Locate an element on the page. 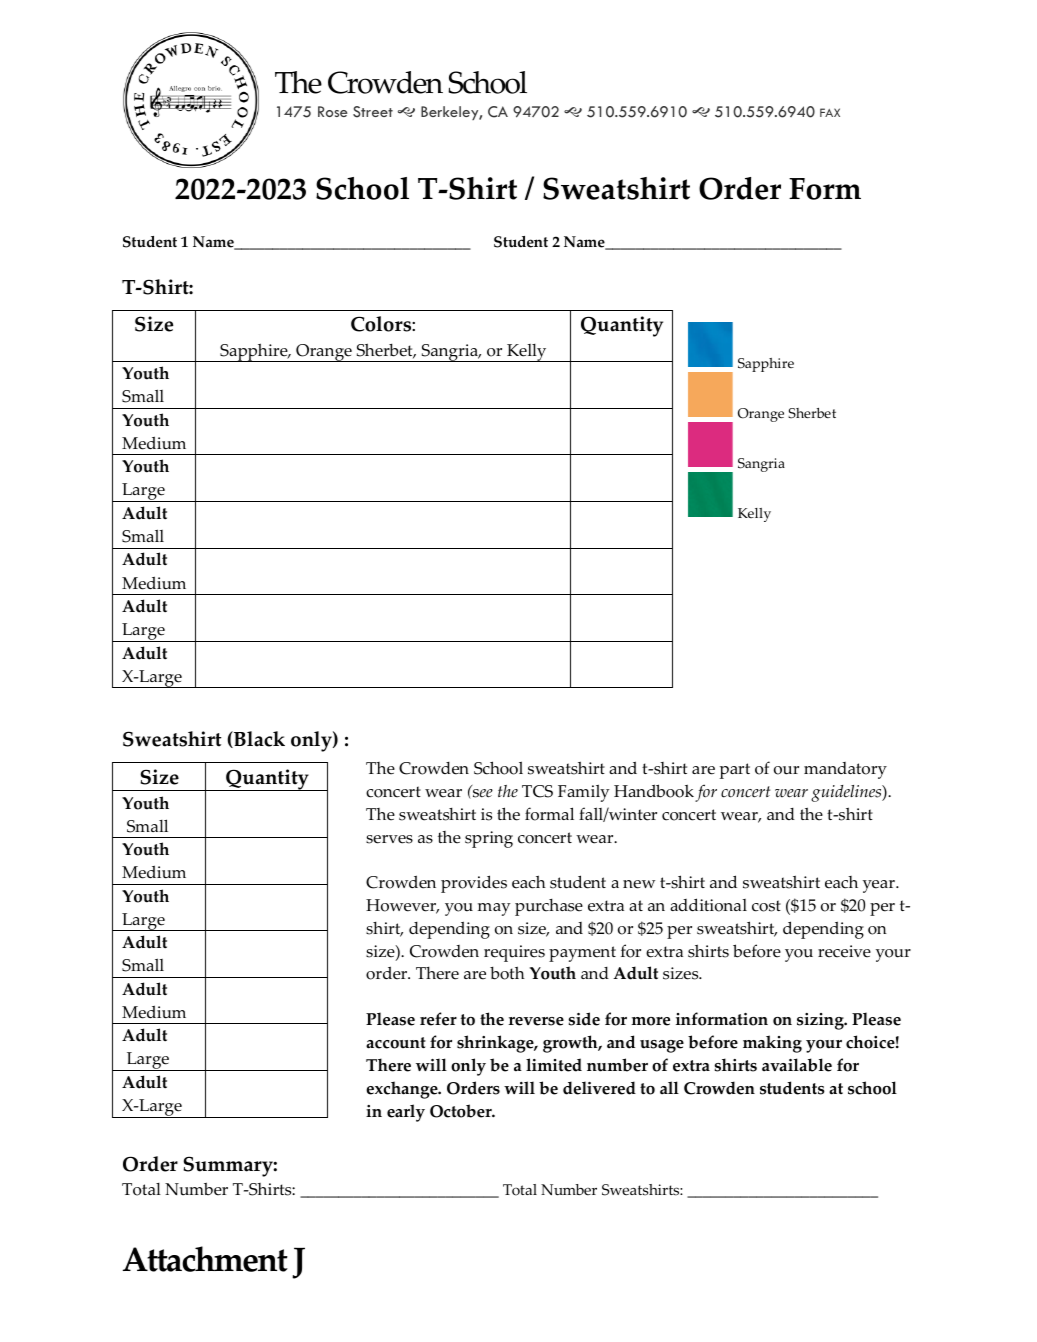 This page has height=1342, width=1037. cost is located at coordinates (766, 906).
